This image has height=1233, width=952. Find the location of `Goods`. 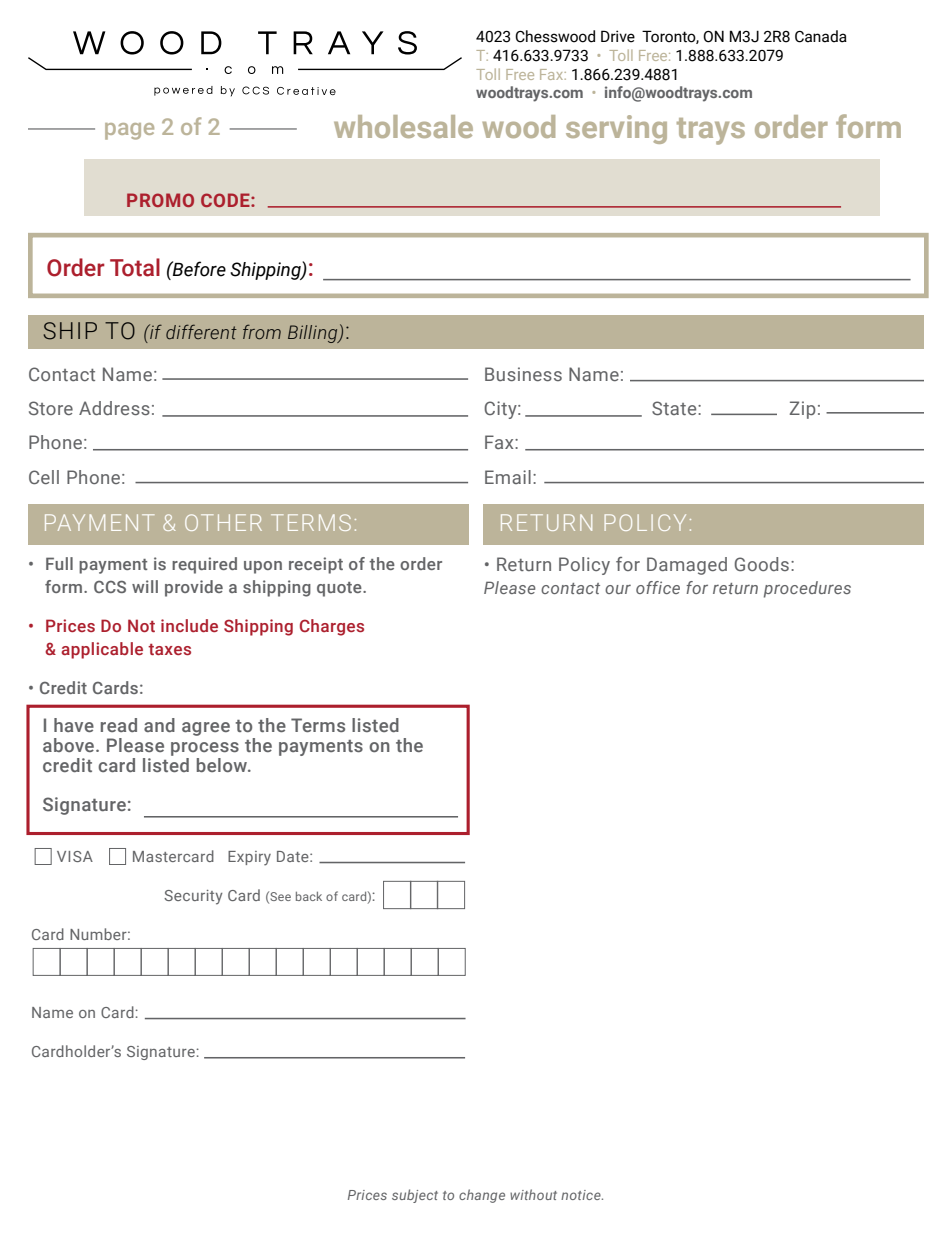

Goods is located at coordinates (762, 564).
